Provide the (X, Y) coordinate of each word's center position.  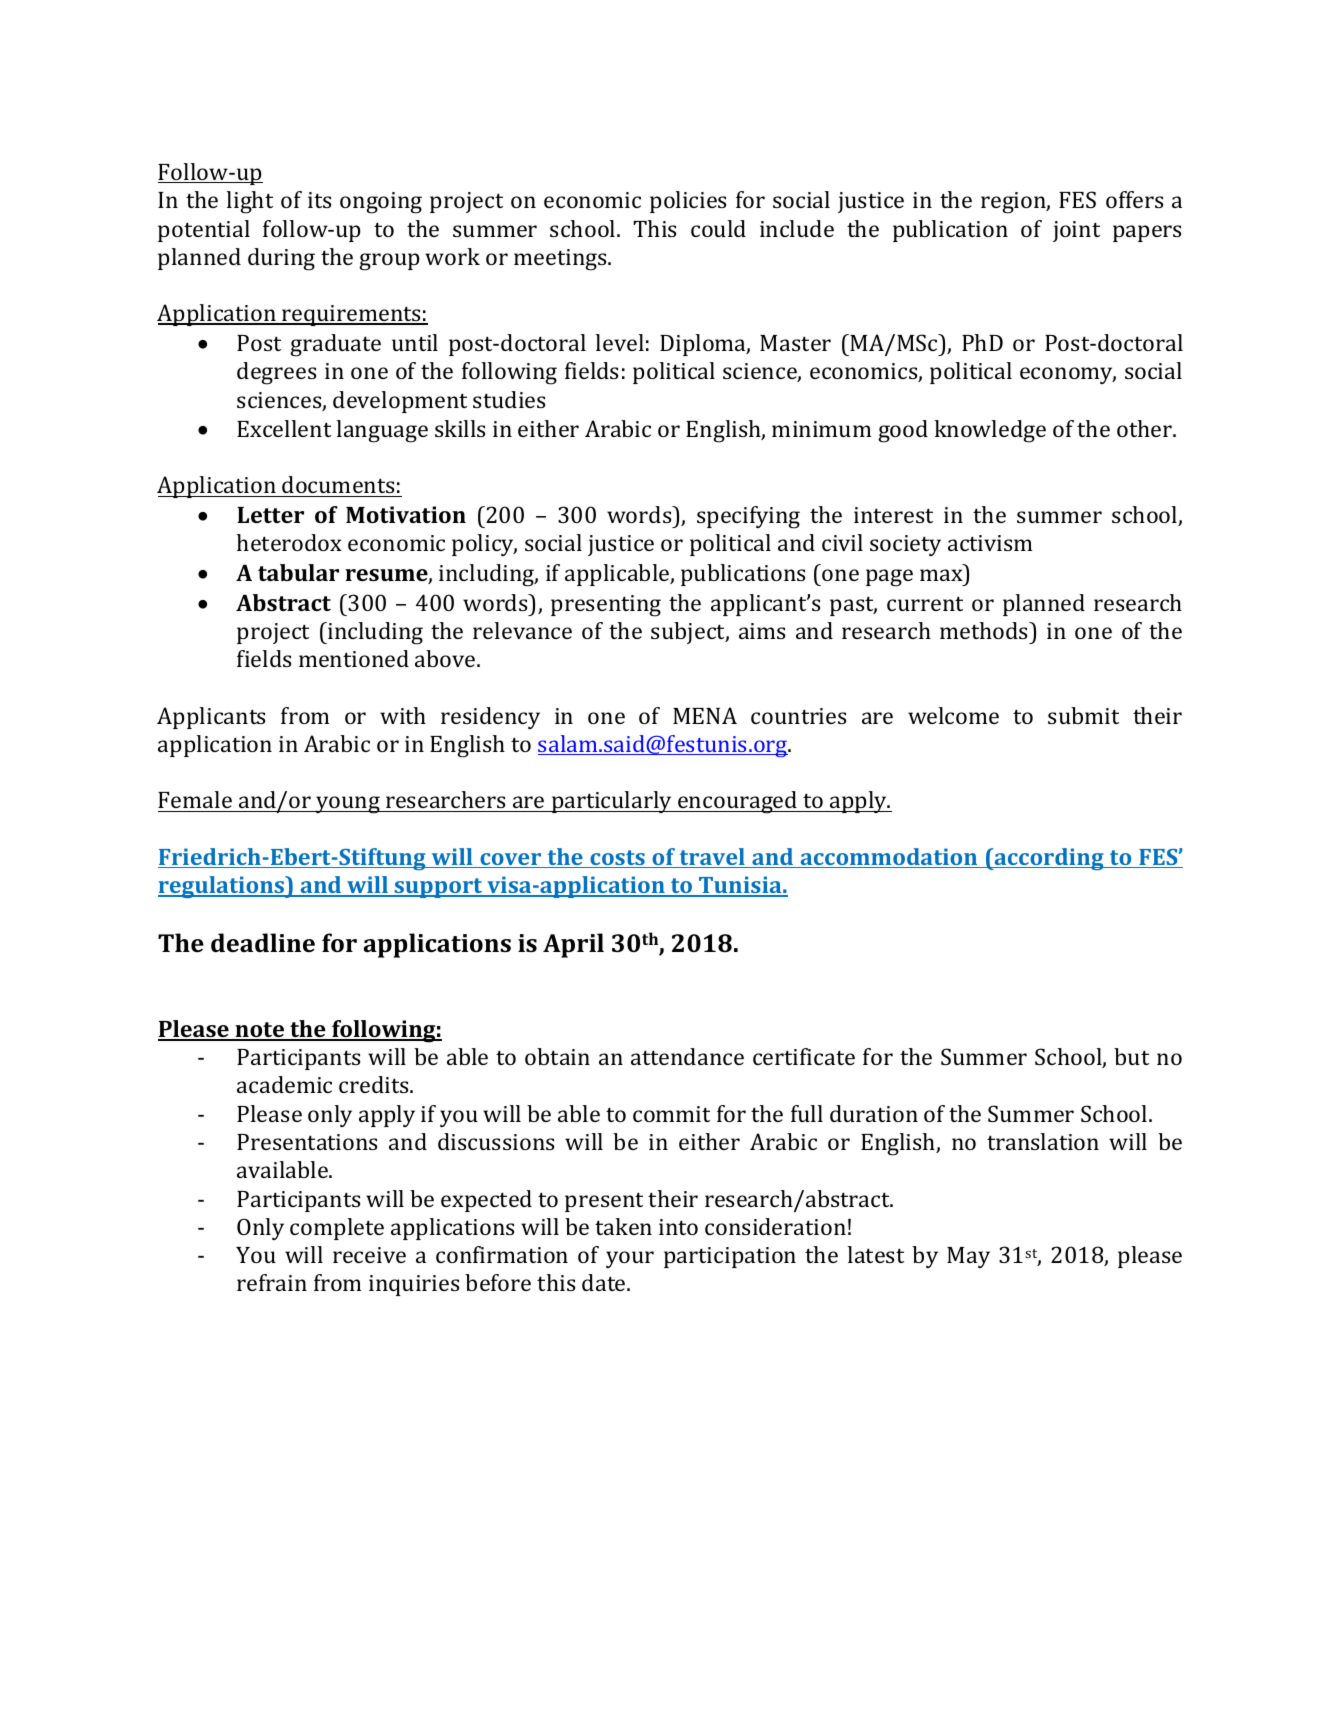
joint (1076, 231)
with (403, 715)
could (718, 228)
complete (337, 1229)
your (630, 1259)
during (281, 259)
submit (1083, 715)
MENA (705, 715)
